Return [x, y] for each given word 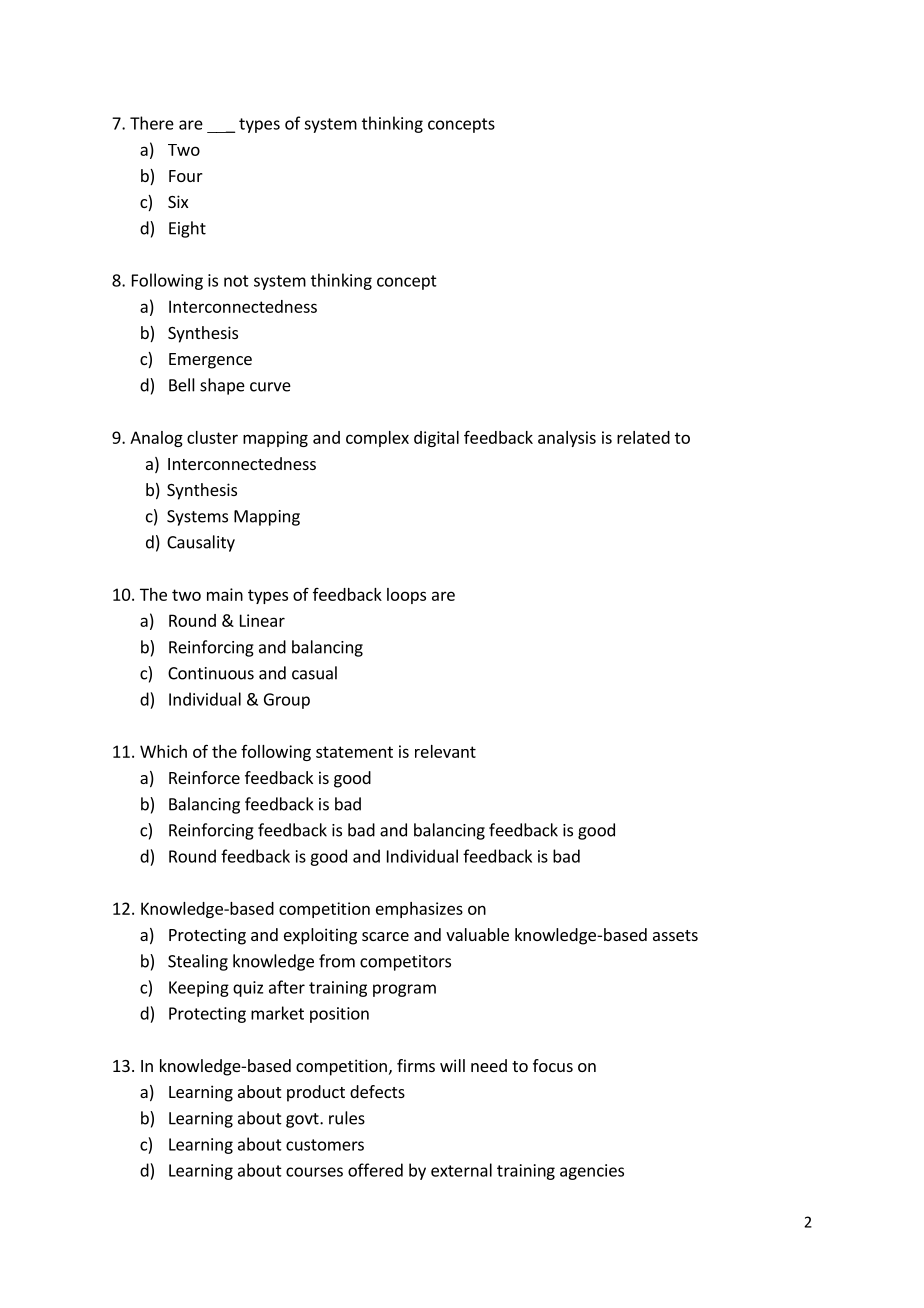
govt [303, 1120]
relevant [445, 751]
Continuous [211, 673]
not [236, 281]
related [643, 437]
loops [406, 596]
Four [186, 176]
